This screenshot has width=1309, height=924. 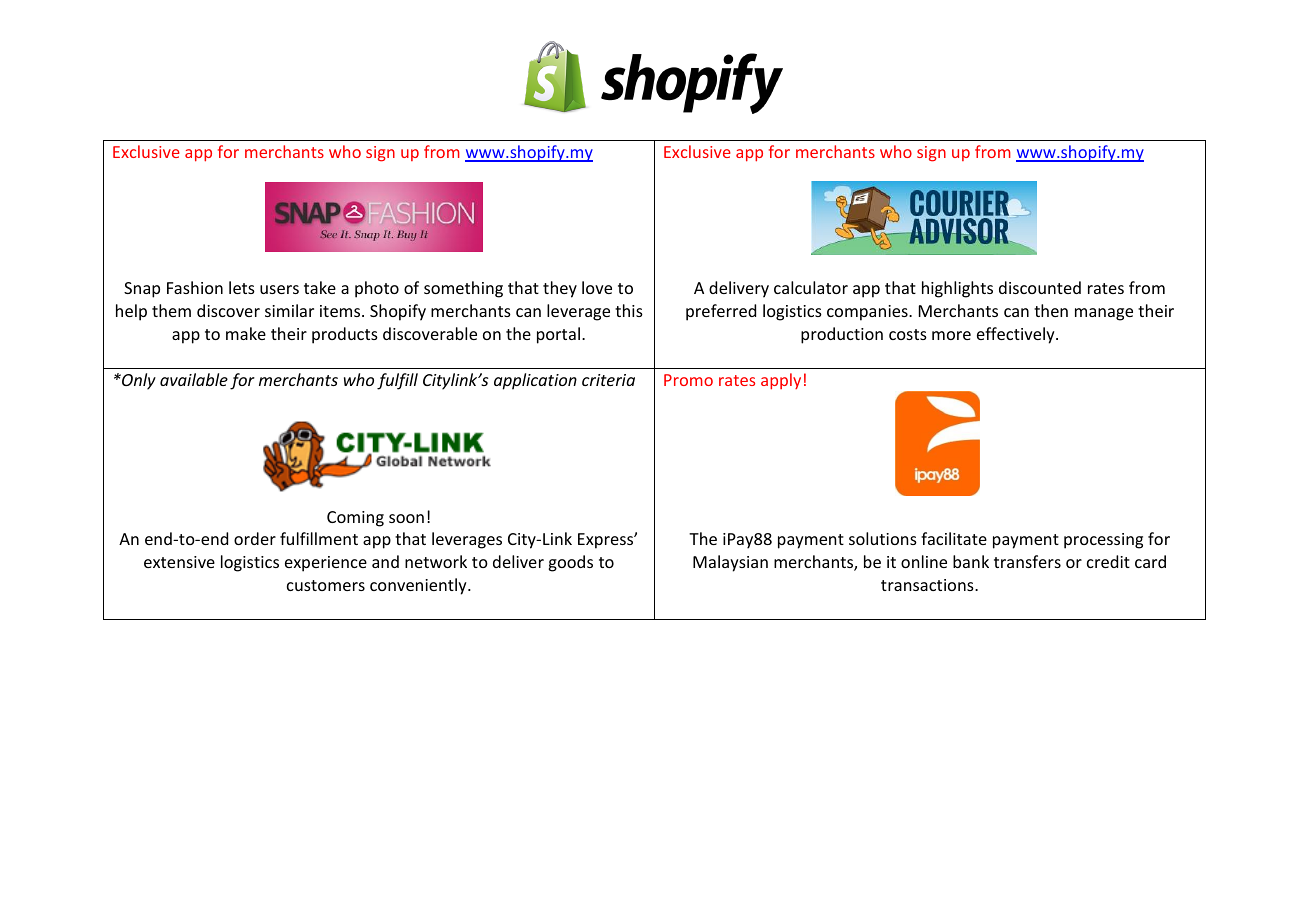 What do you see at coordinates (406, 518) in the screenshot?
I see `soon` at bounding box center [406, 518].
